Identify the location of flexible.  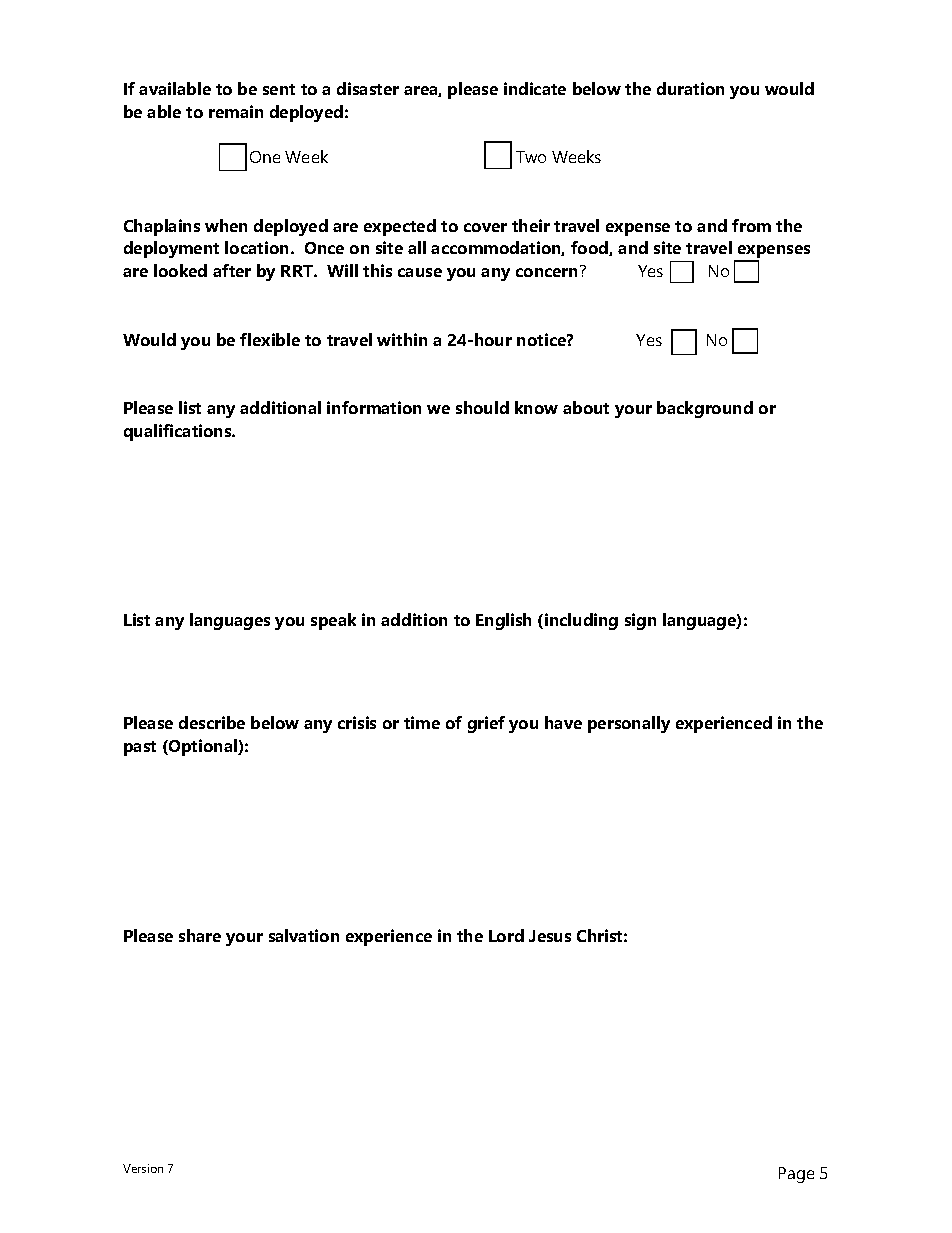
(270, 339).
